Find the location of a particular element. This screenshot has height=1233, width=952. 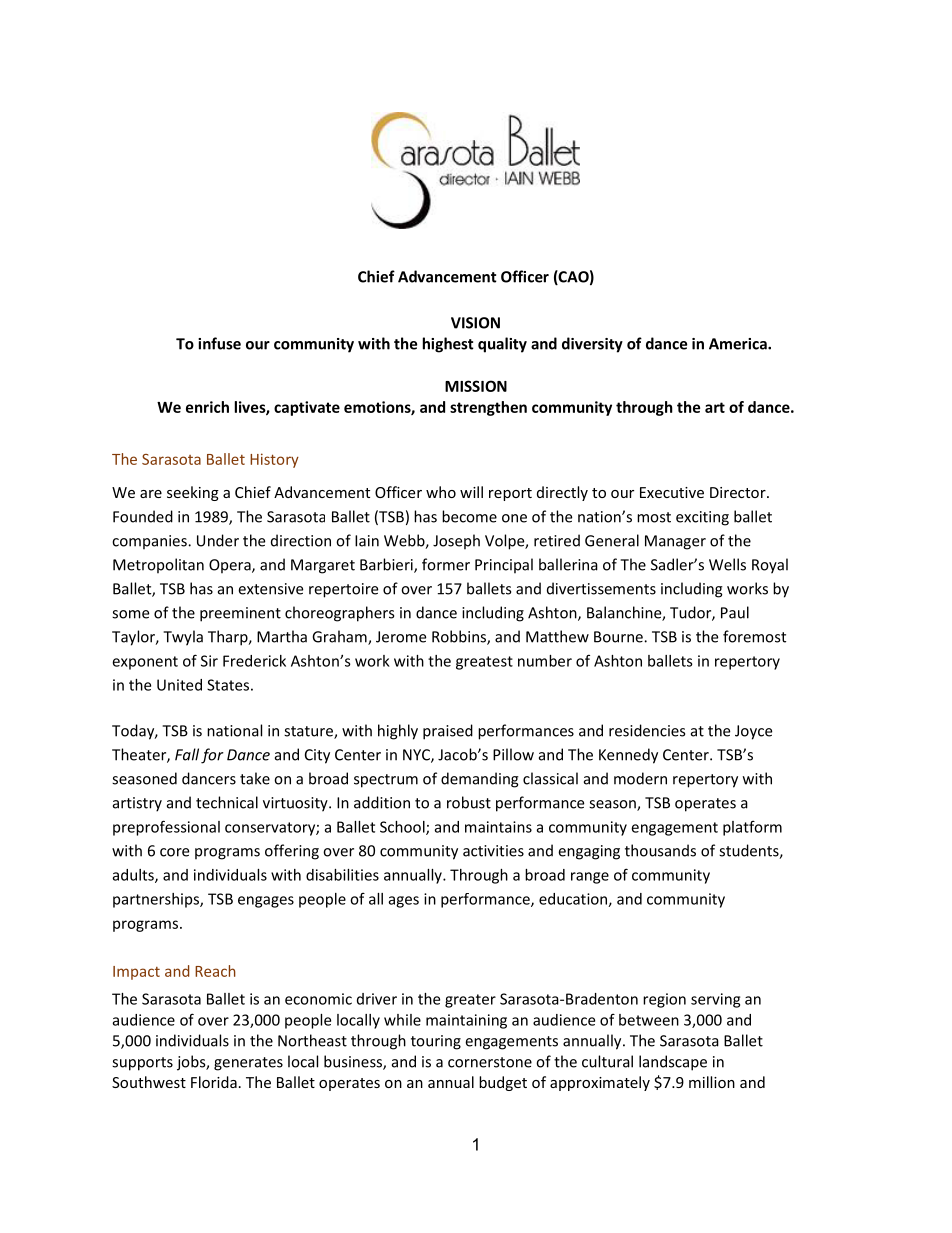

highest is located at coordinates (448, 345).
